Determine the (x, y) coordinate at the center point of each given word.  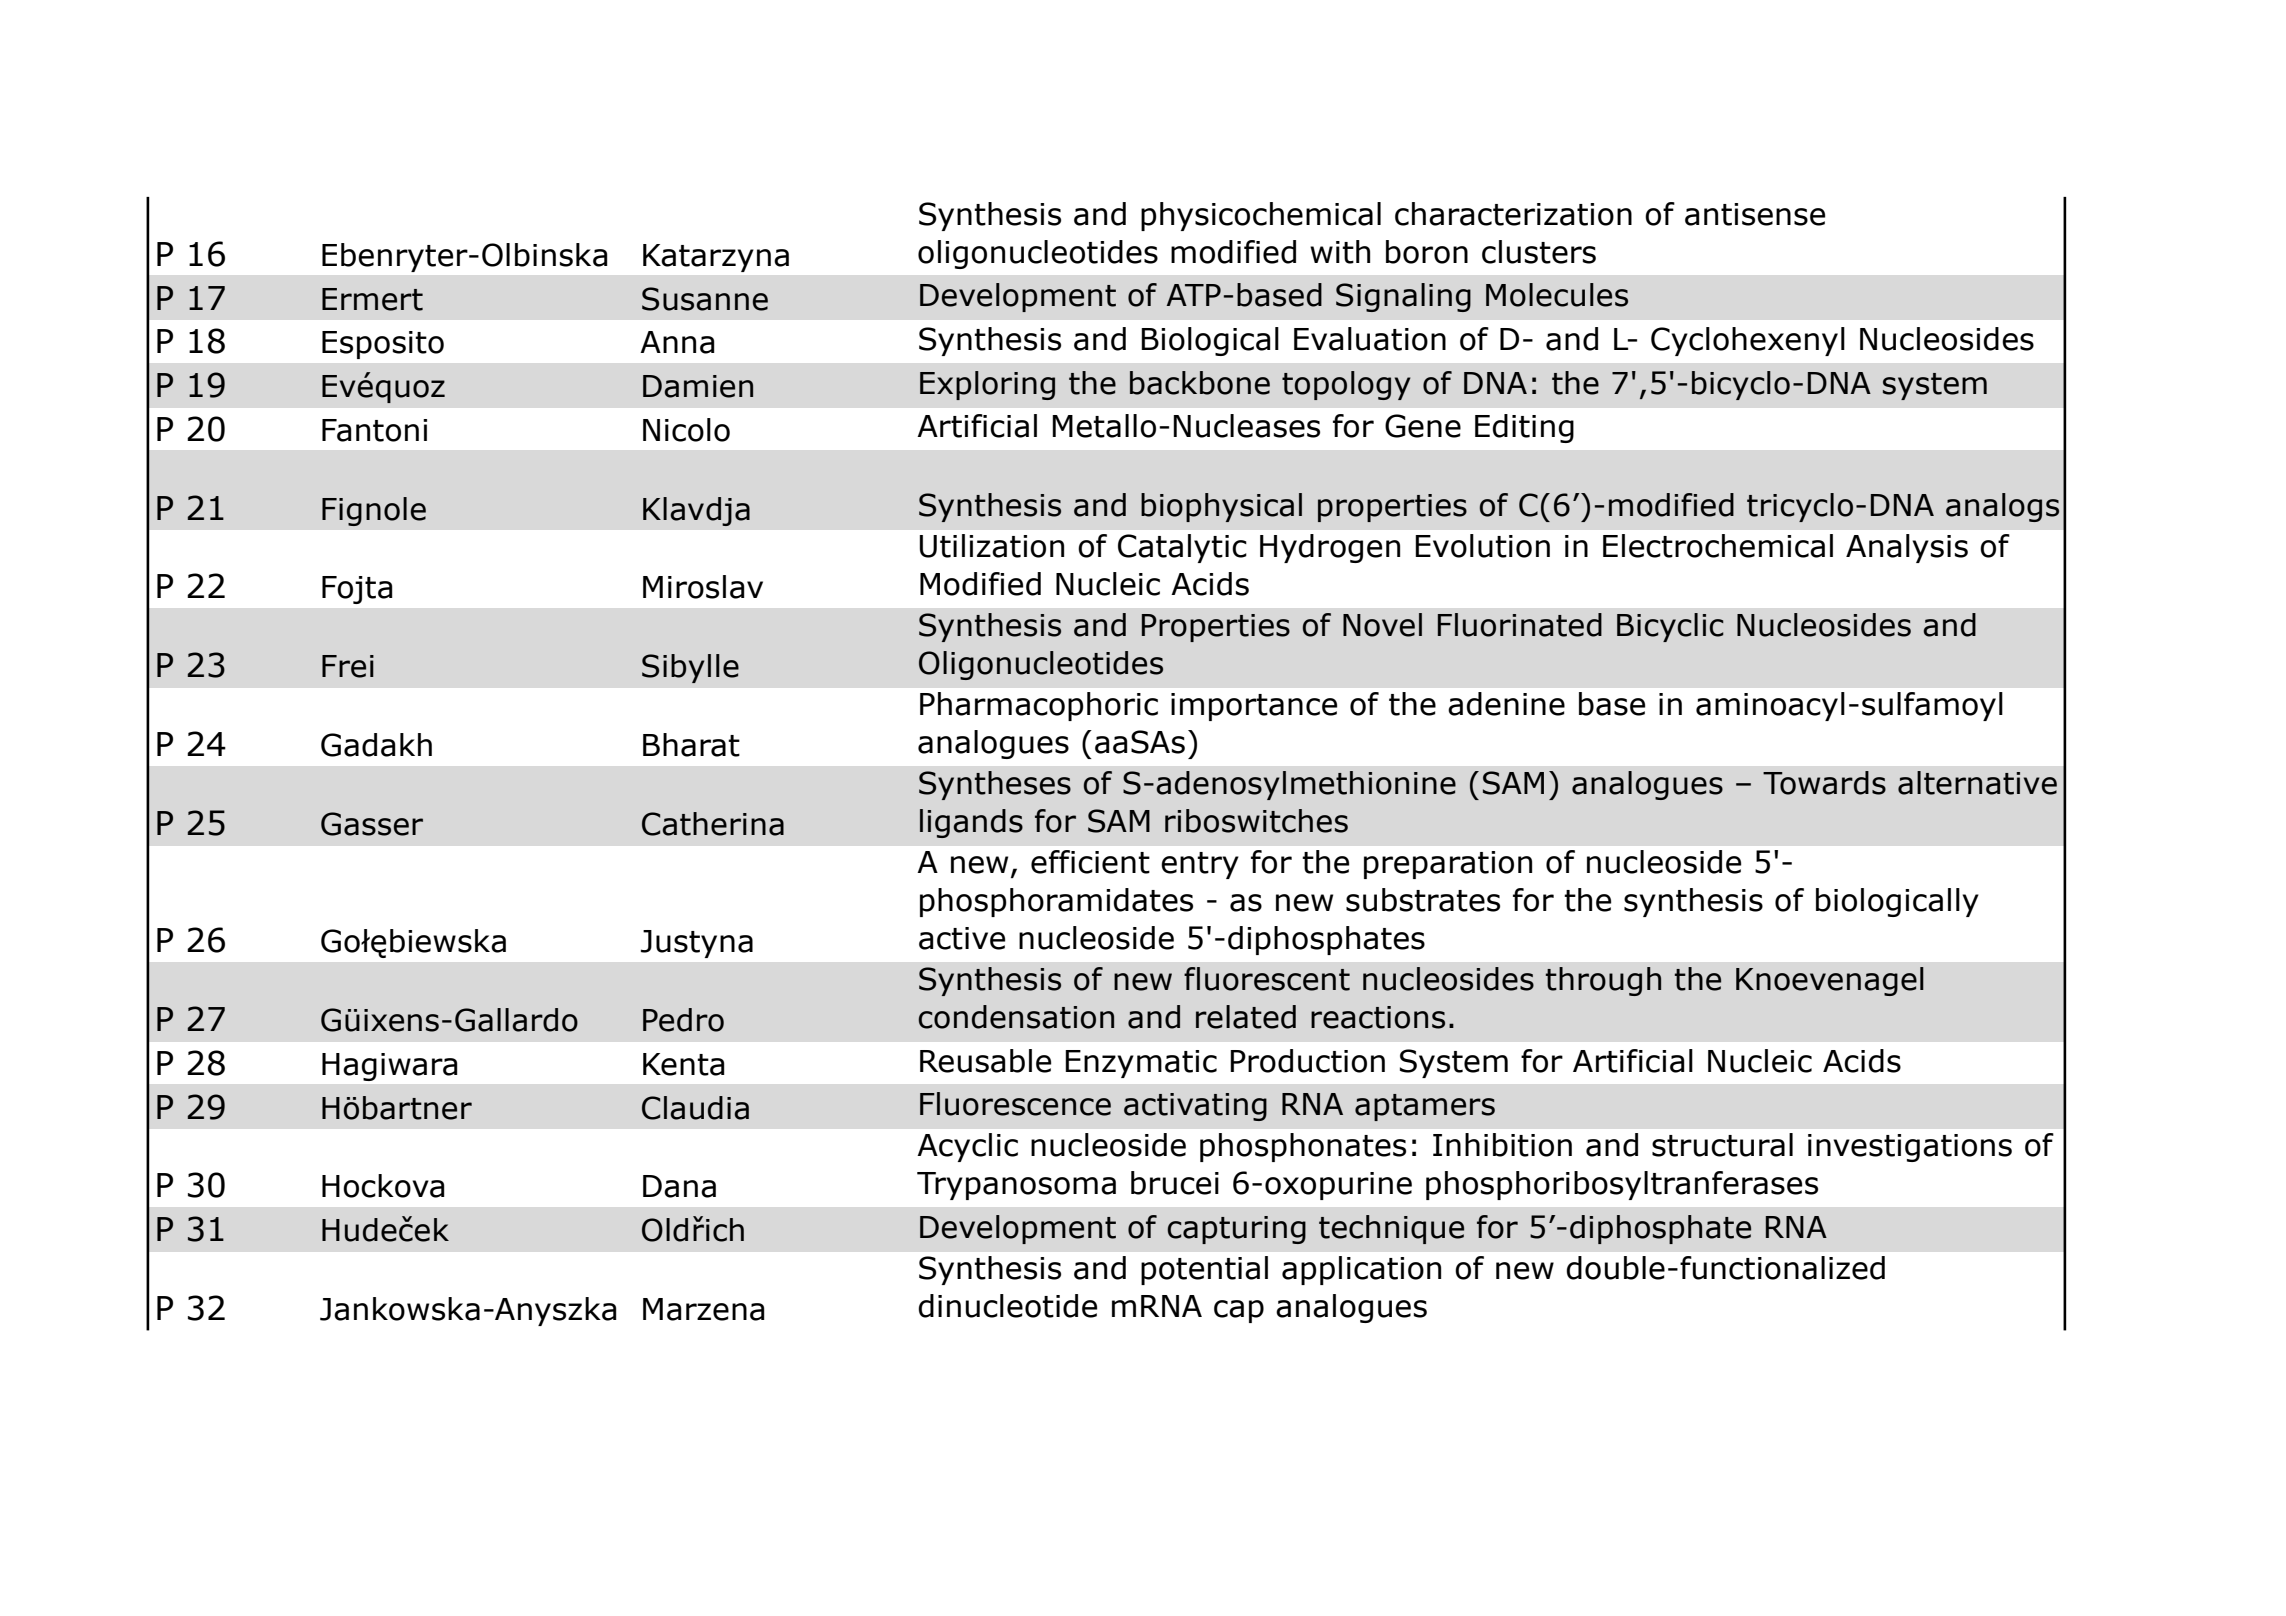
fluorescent (1267, 979)
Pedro (683, 1020)
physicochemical (1261, 216)
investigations (1910, 1148)
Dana (679, 1186)
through (1603, 981)
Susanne (705, 299)
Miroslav (703, 587)
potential (1204, 1270)
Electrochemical (1718, 546)
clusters (1539, 252)
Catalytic (1182, 548)
